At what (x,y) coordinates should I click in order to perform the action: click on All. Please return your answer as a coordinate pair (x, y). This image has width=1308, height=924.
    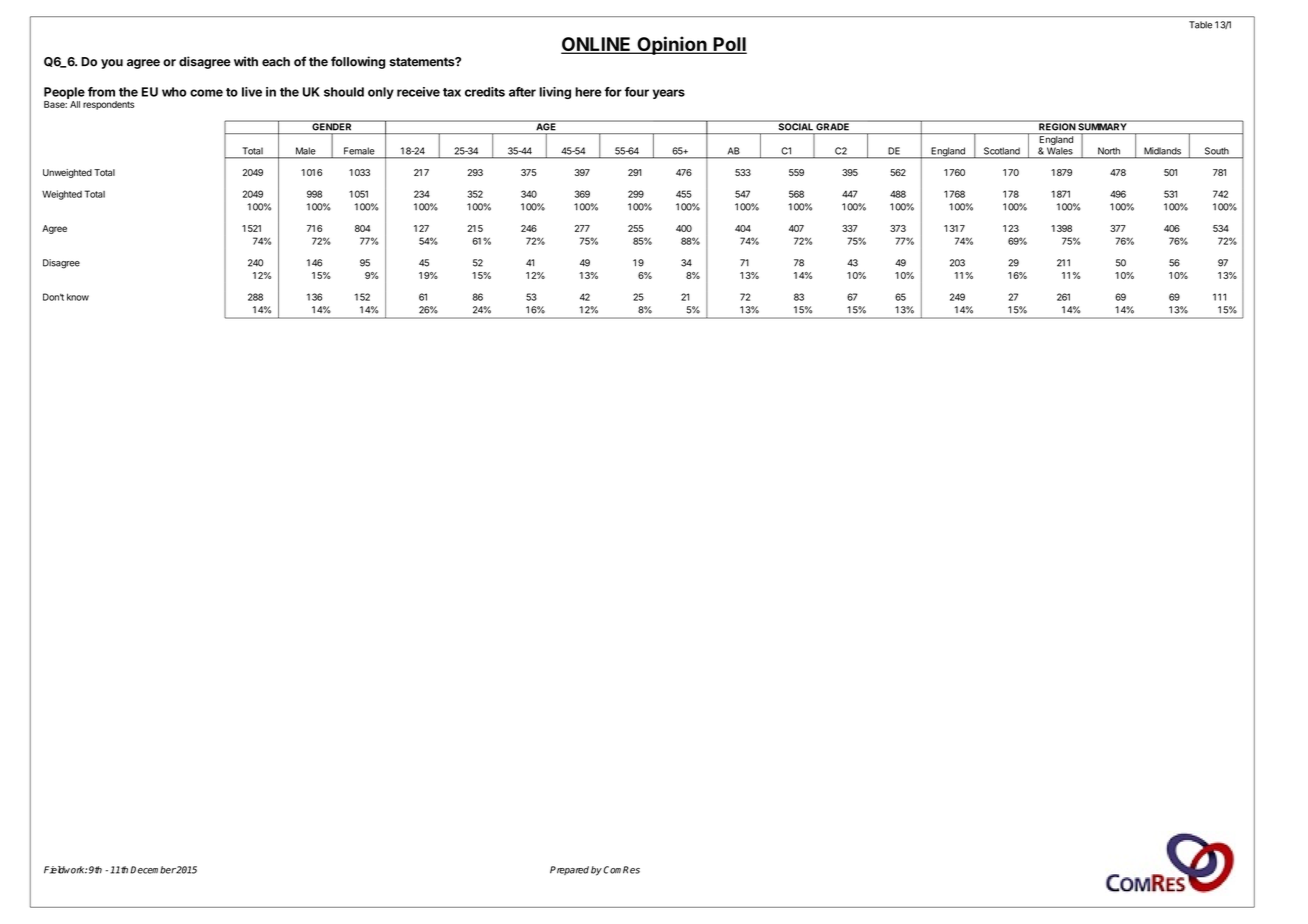
    Looking at the image, I should click on (75, 104).
